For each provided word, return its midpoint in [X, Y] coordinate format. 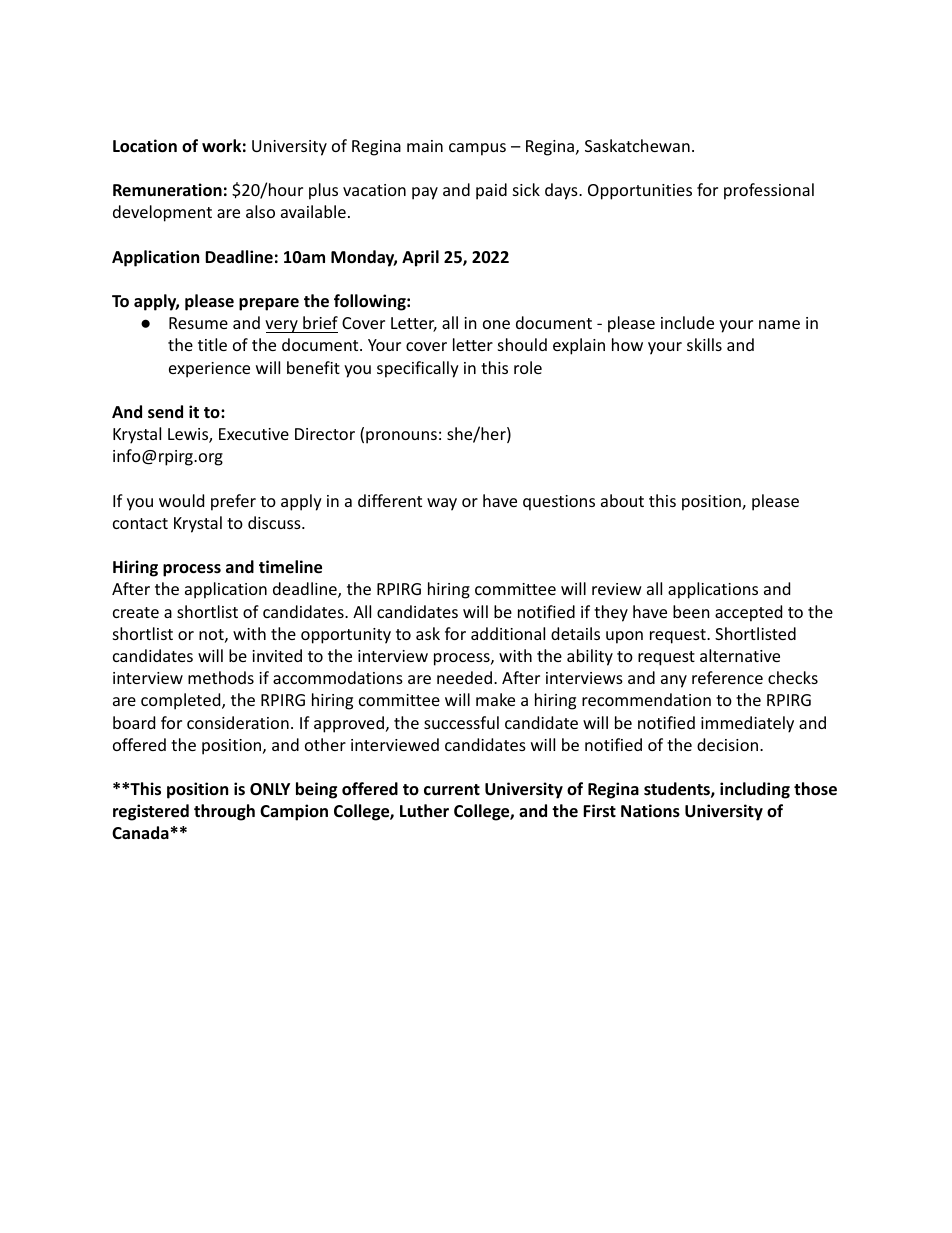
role [528, 367]
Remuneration [167, 190]
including [755, 790]
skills [704, 344]
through [224, 812]
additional [508, 633]
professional [769, 191]
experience [209, 370]
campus [477, 149]
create [136, 612]
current [452, 790]
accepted [748, 613]
